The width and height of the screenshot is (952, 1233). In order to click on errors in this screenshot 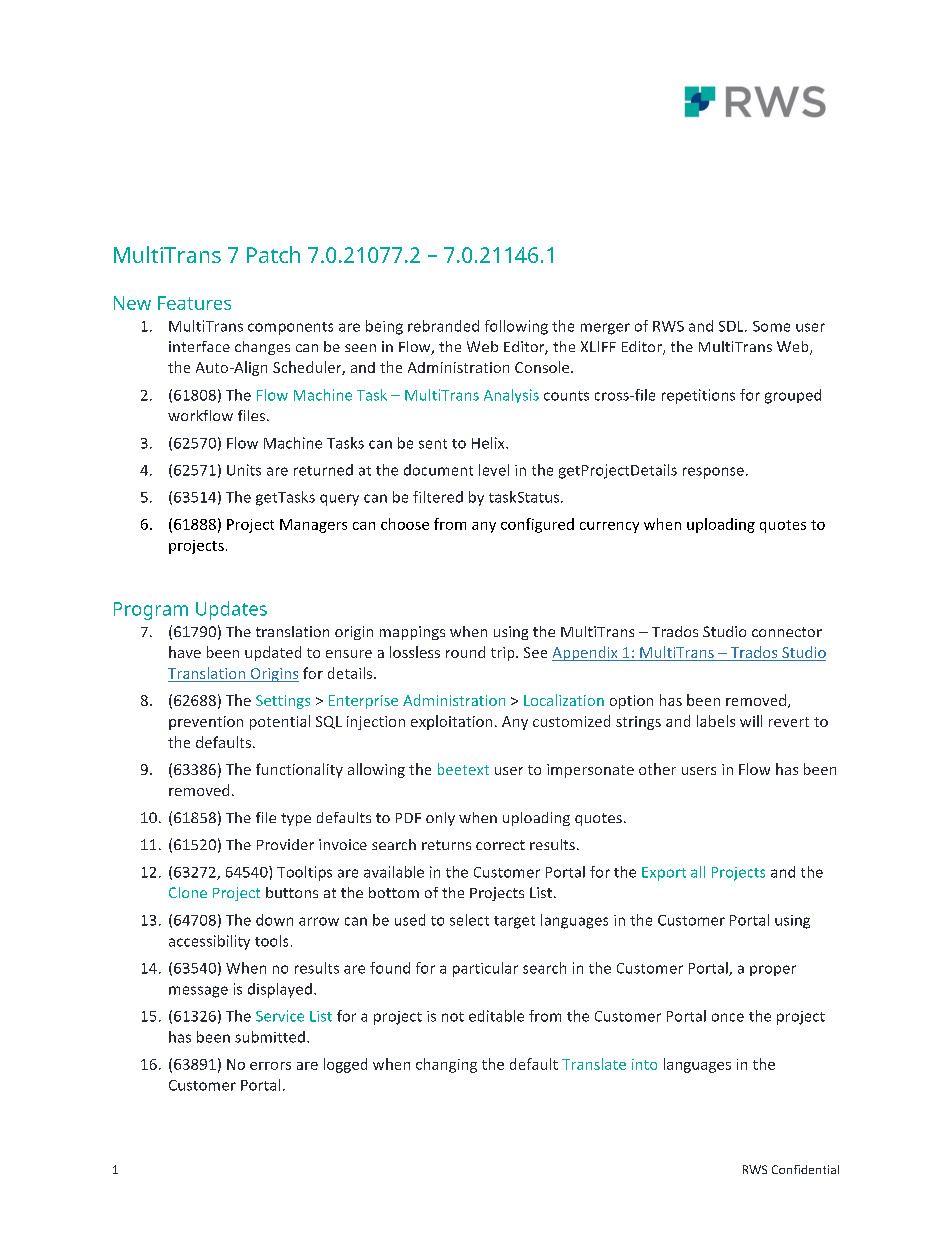, I will do `click(270, 1066)`.
